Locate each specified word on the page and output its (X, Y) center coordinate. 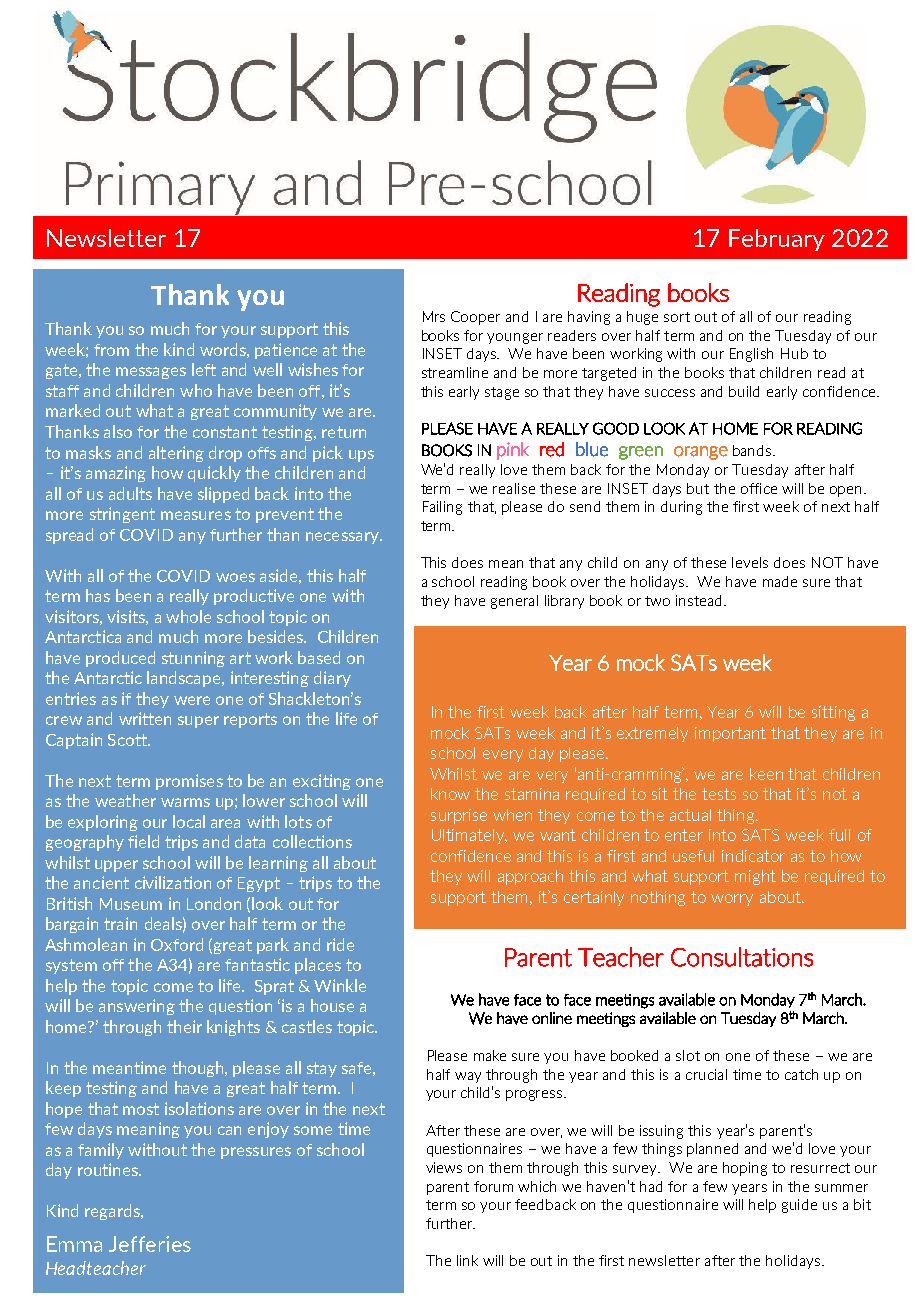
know (450, 794)
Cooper (475, 318)
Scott (128, 740)
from (111, 350)
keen (766, 774)
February (777, 240)
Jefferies (150, 1244)
